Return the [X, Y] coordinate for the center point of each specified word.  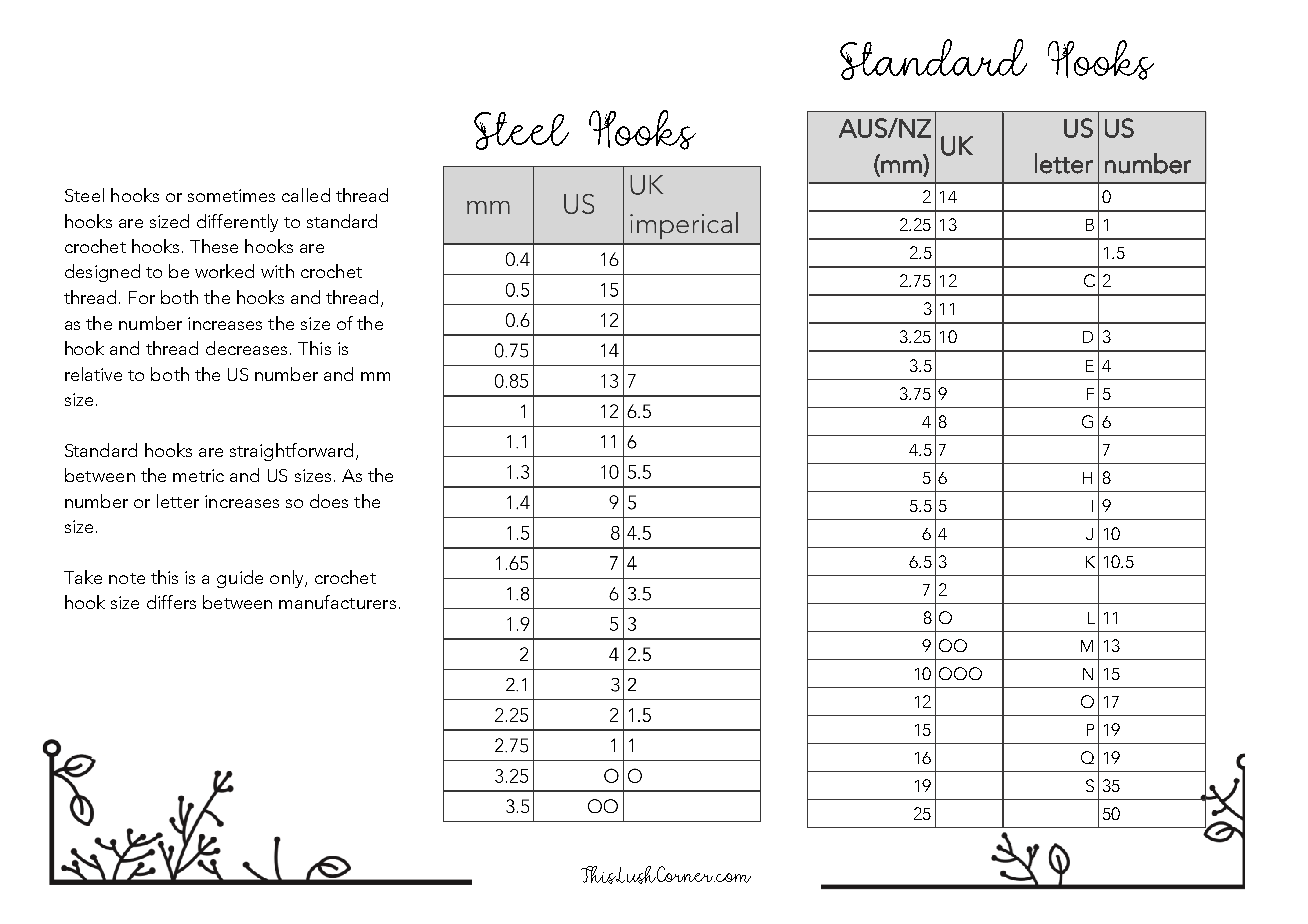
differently [237, 223]
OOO [960, 673]
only [288, 579]
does [329, 501]
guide [240, 579]
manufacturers [337, 602]
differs [171, 602]
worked [224, 271]
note [127, 578]
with [277, 271]
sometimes [231, 195]
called [306, 195]
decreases [246, 348]
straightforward [291, 452]
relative [93, 374]
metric [198, 475]
